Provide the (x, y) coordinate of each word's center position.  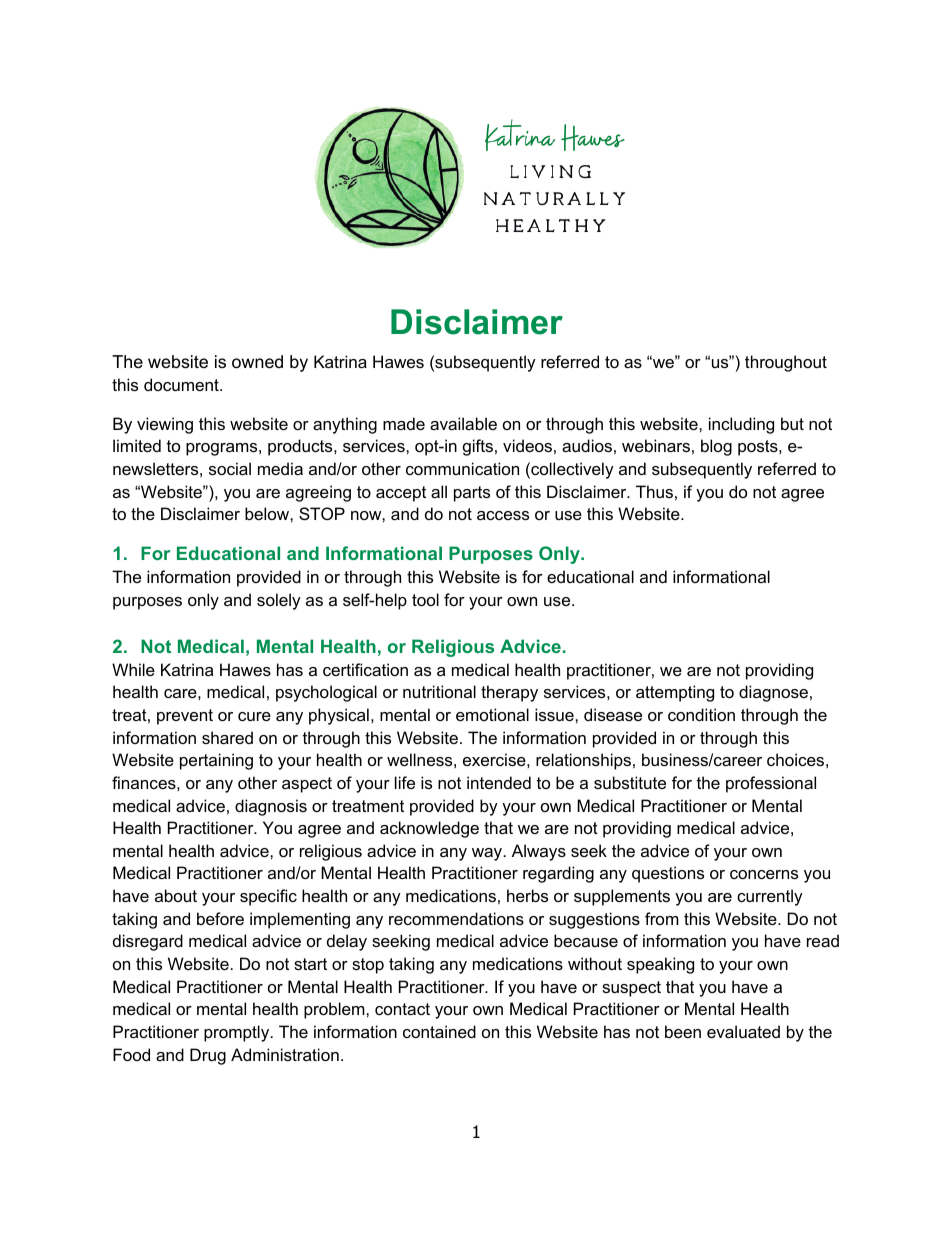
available (463, 423)
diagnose (773, 693)
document (182, 384)
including (741, 425)
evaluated (743, 1031)
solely (279, 601)
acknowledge (429, 829)
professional (771, 784)
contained (439, 1031)
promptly (238, 1033)
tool (425, 599)
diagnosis (271, 807)
